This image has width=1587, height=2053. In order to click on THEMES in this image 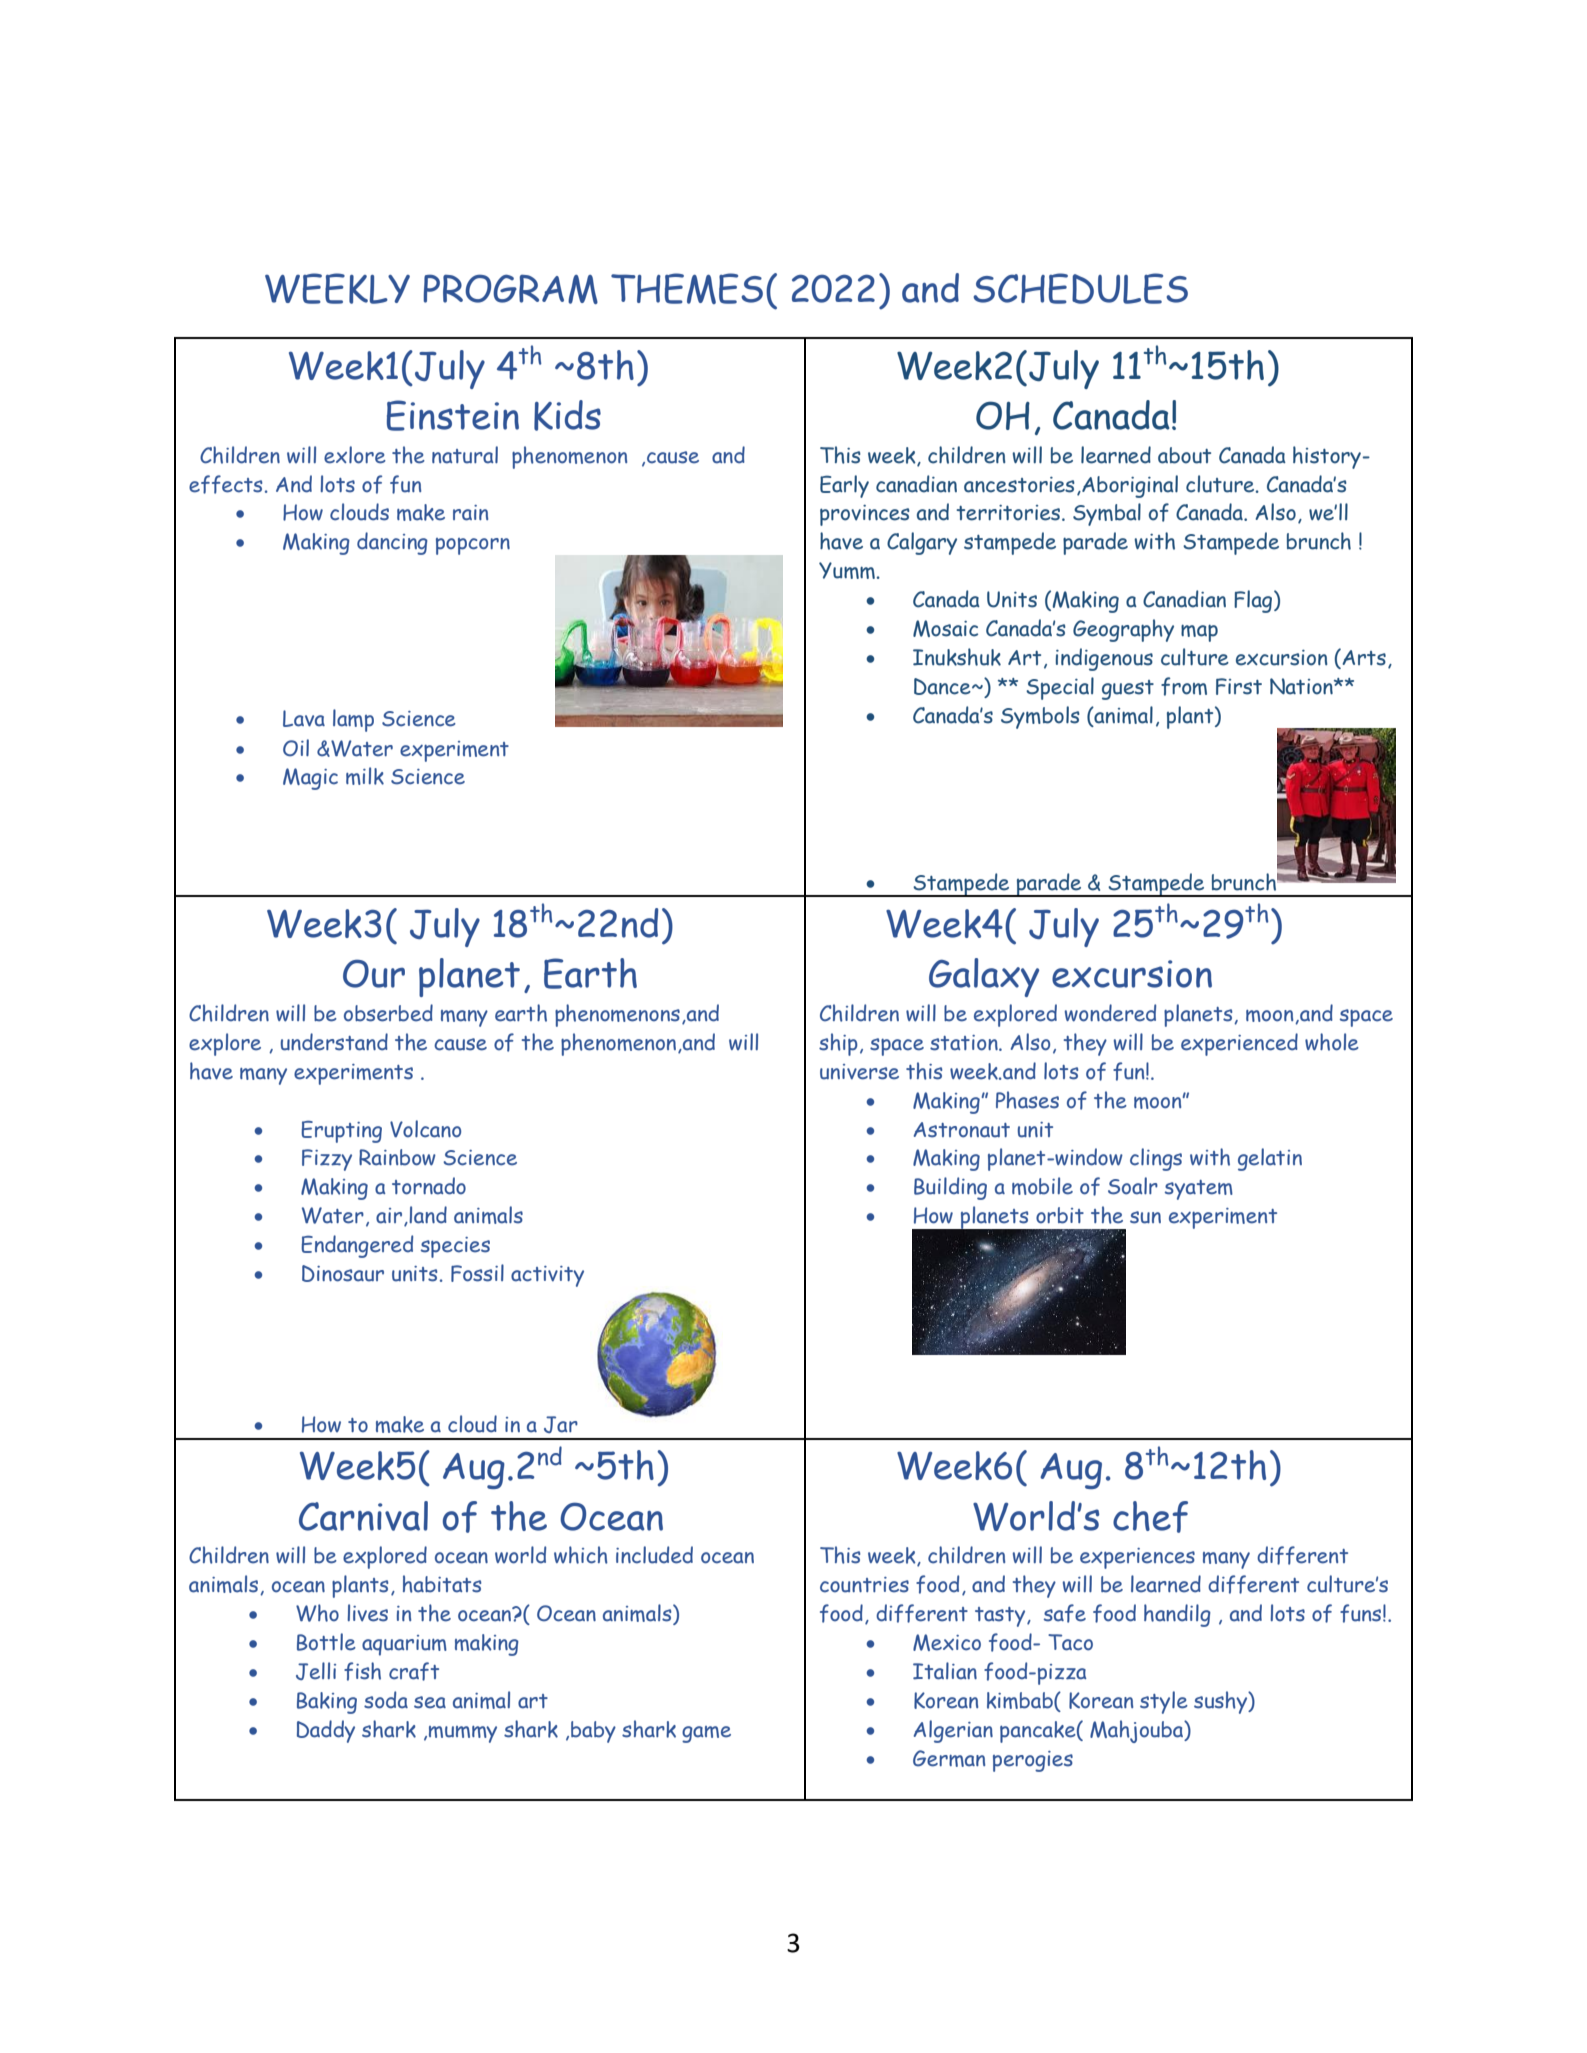, I will do `click(687, 288)`.
